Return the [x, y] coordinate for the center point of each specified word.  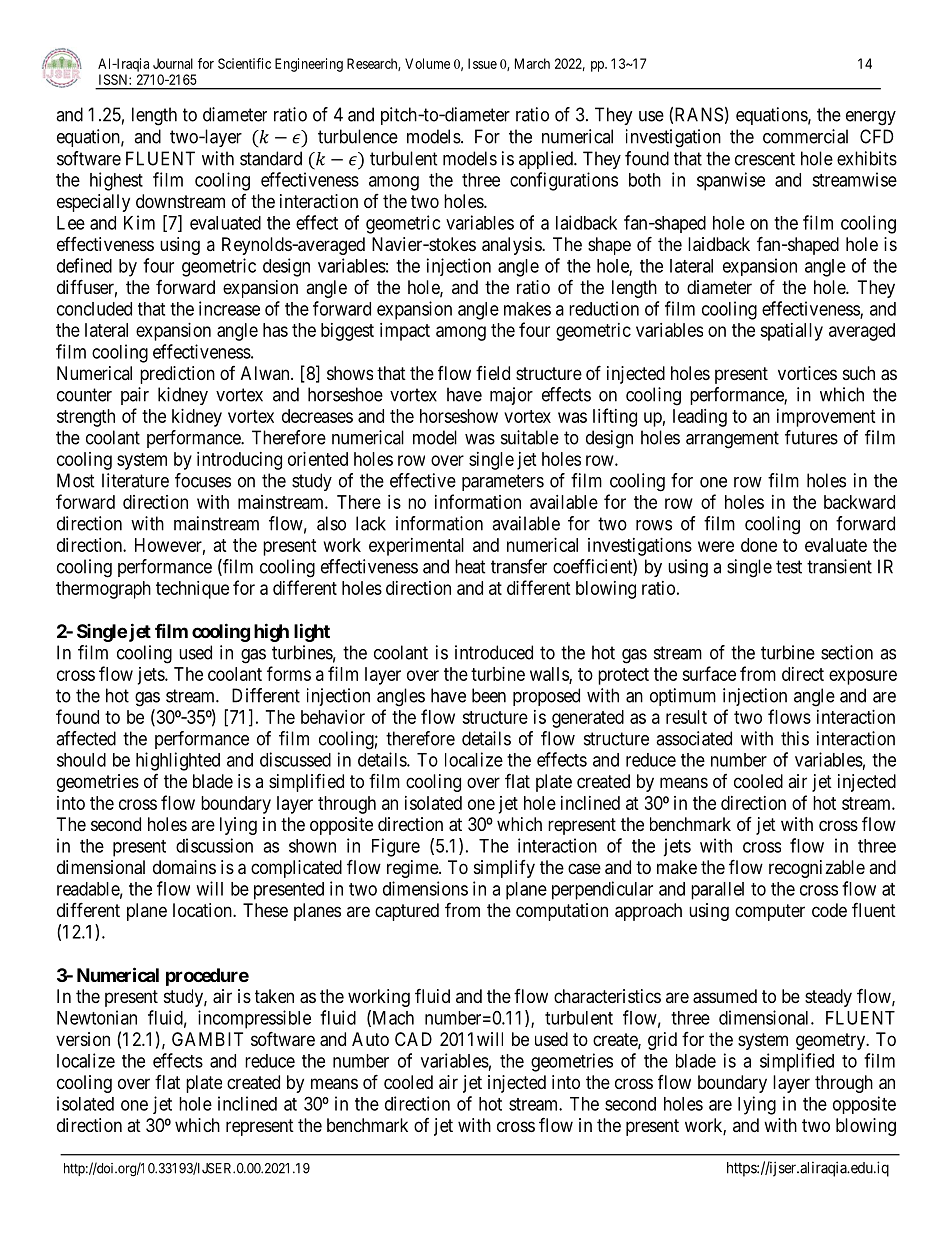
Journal [173, 63]
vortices [807, 373]
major [511, 396]
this [795, 738]
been [489, 695]
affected [86, 738]
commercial [805, 136]
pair [135, 396]
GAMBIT [207, 1039]
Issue [482, 63]
